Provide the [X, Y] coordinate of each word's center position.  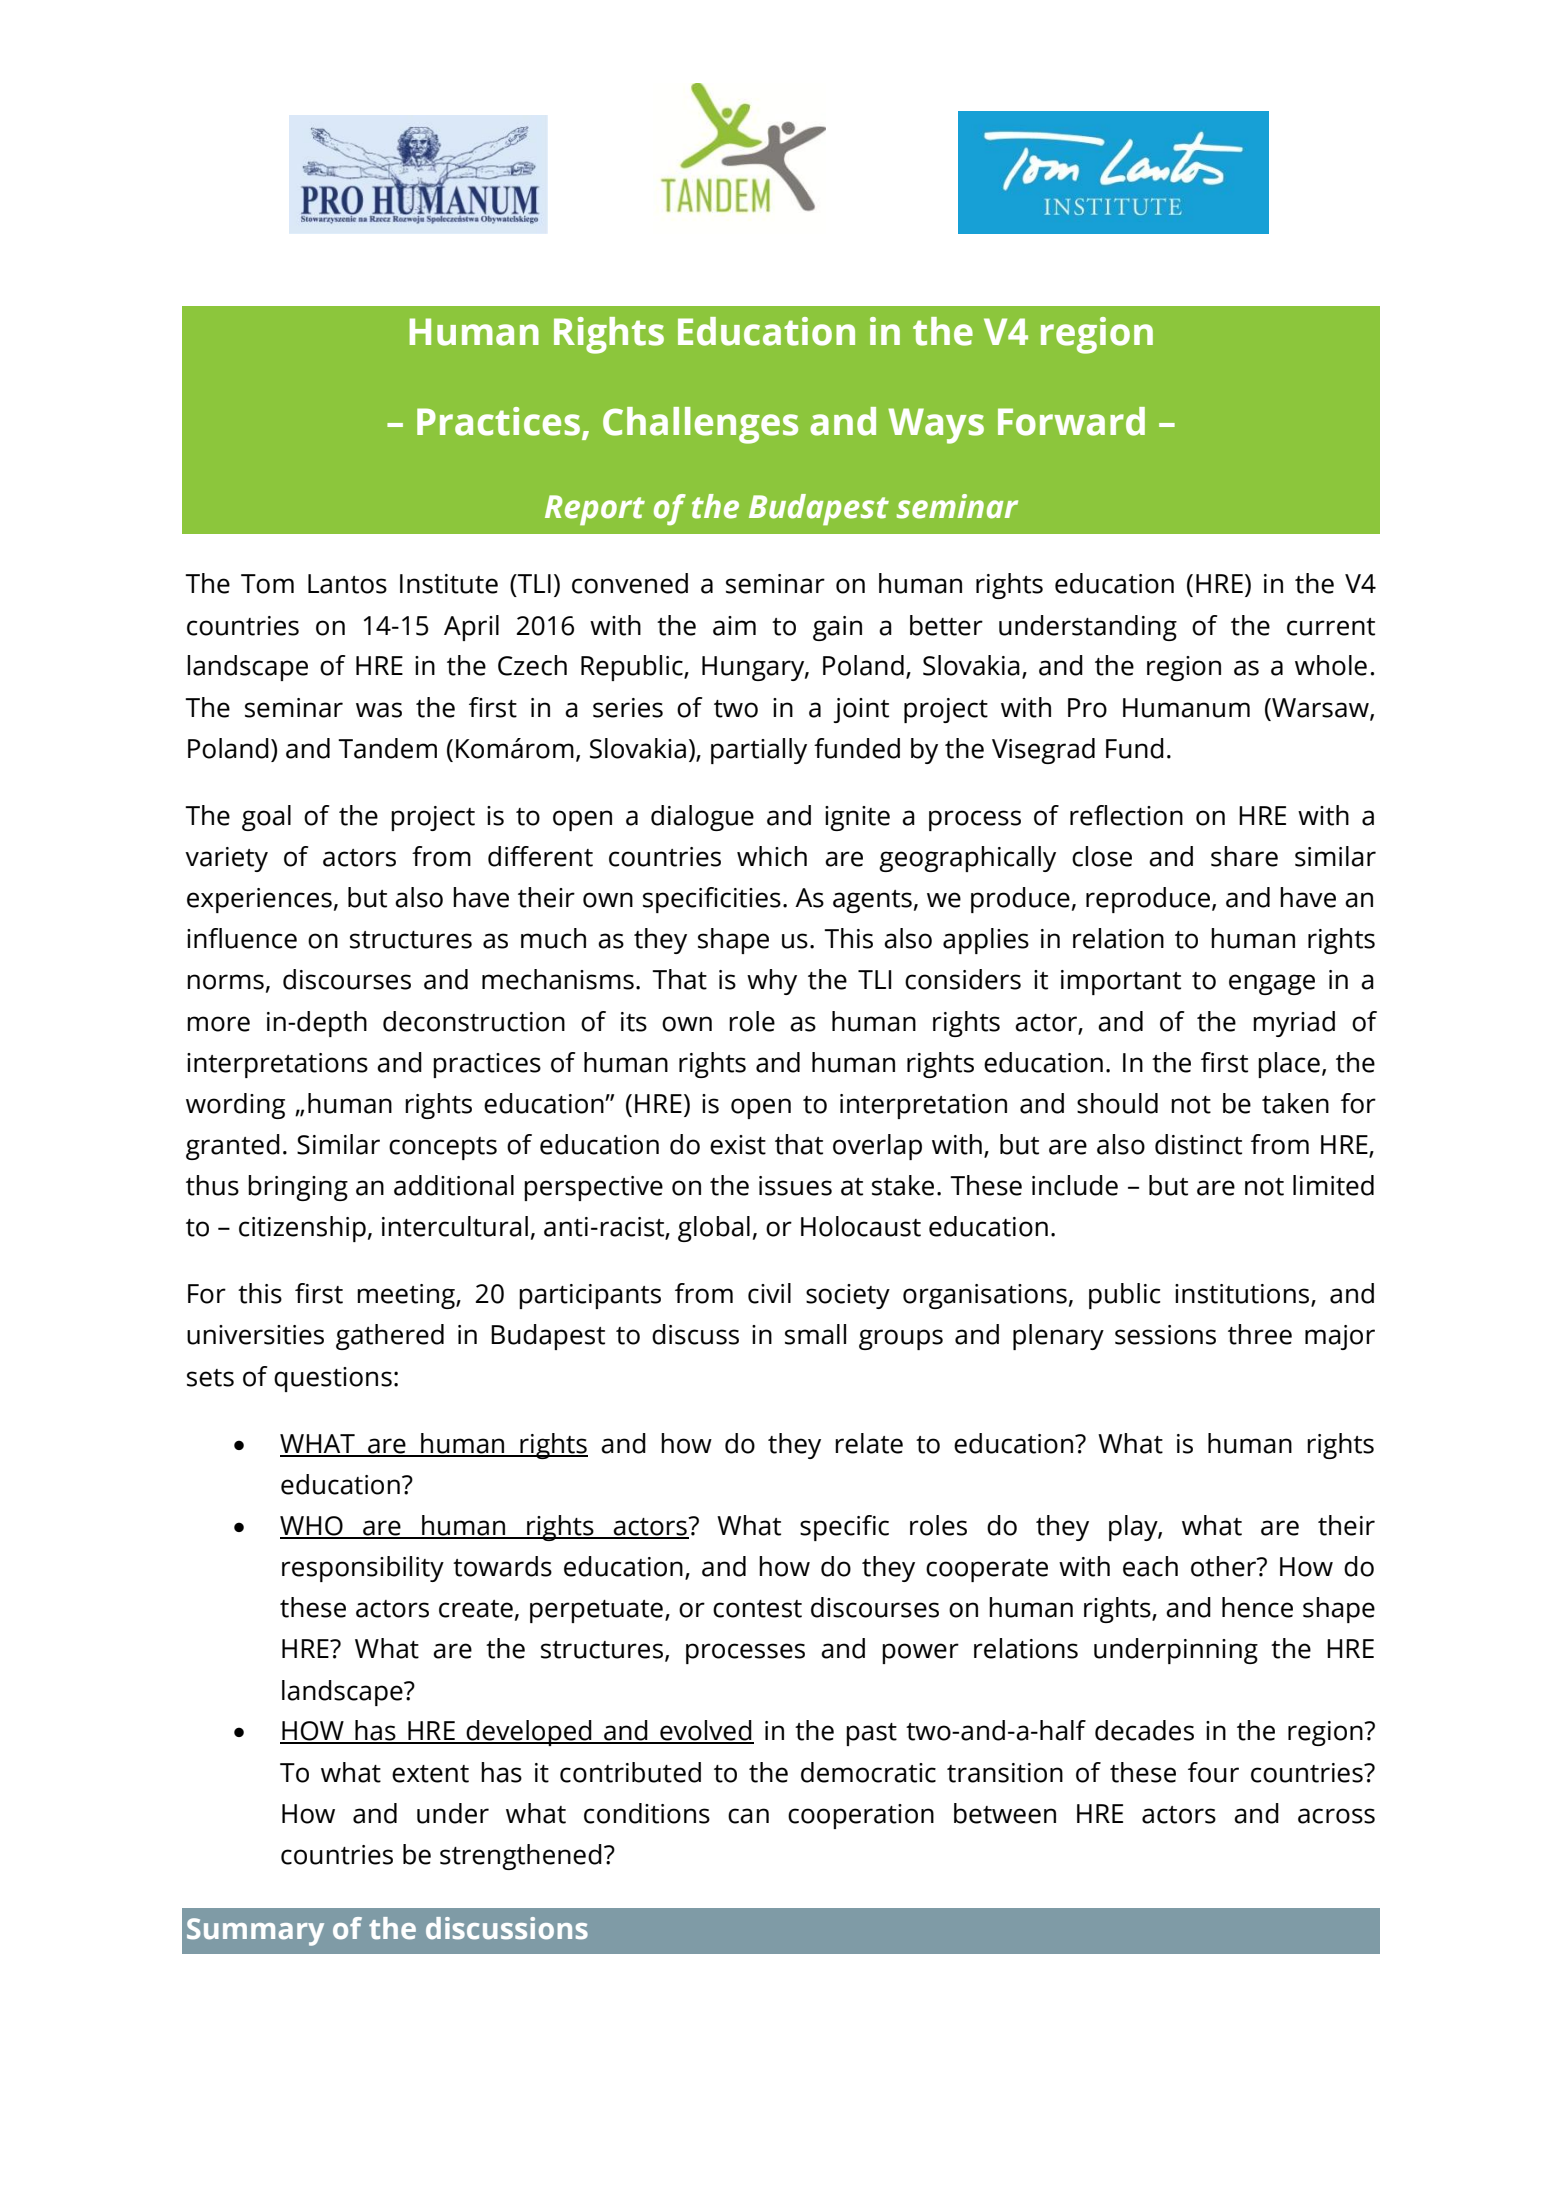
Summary [255, 1932]
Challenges [700, 425]
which [772, 856]
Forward [1071, 421]
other [1225, 1566]
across [1336, 1816]
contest [757, 1609]
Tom [267, 584]
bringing [298, 1188]
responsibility [363, 1569]
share [1244, 856]
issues [795, 1186]
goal [266, 818]
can [748, 1816]
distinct [1198, 1144]
